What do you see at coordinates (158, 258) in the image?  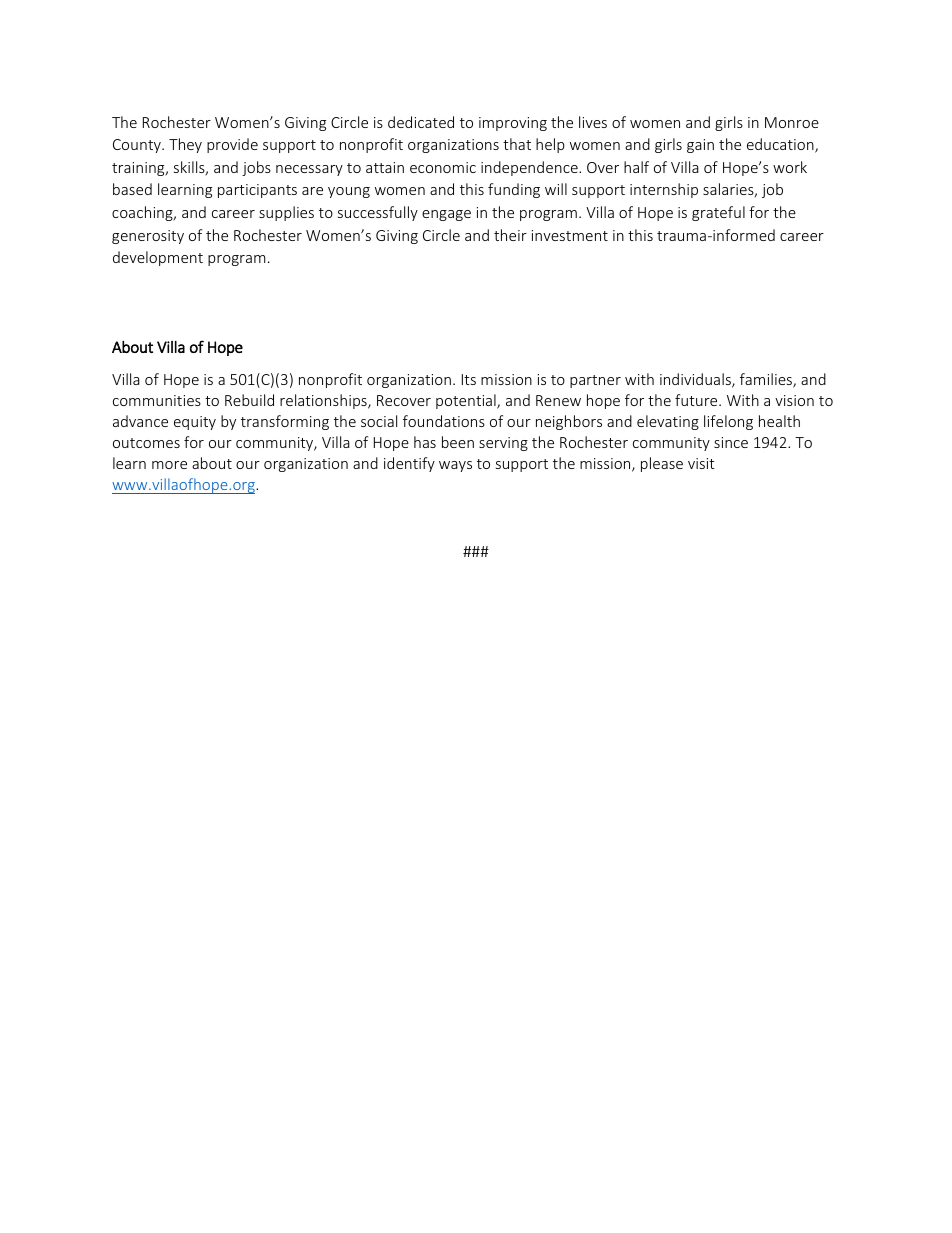 I see `development` at bounding box center [158, 258].
